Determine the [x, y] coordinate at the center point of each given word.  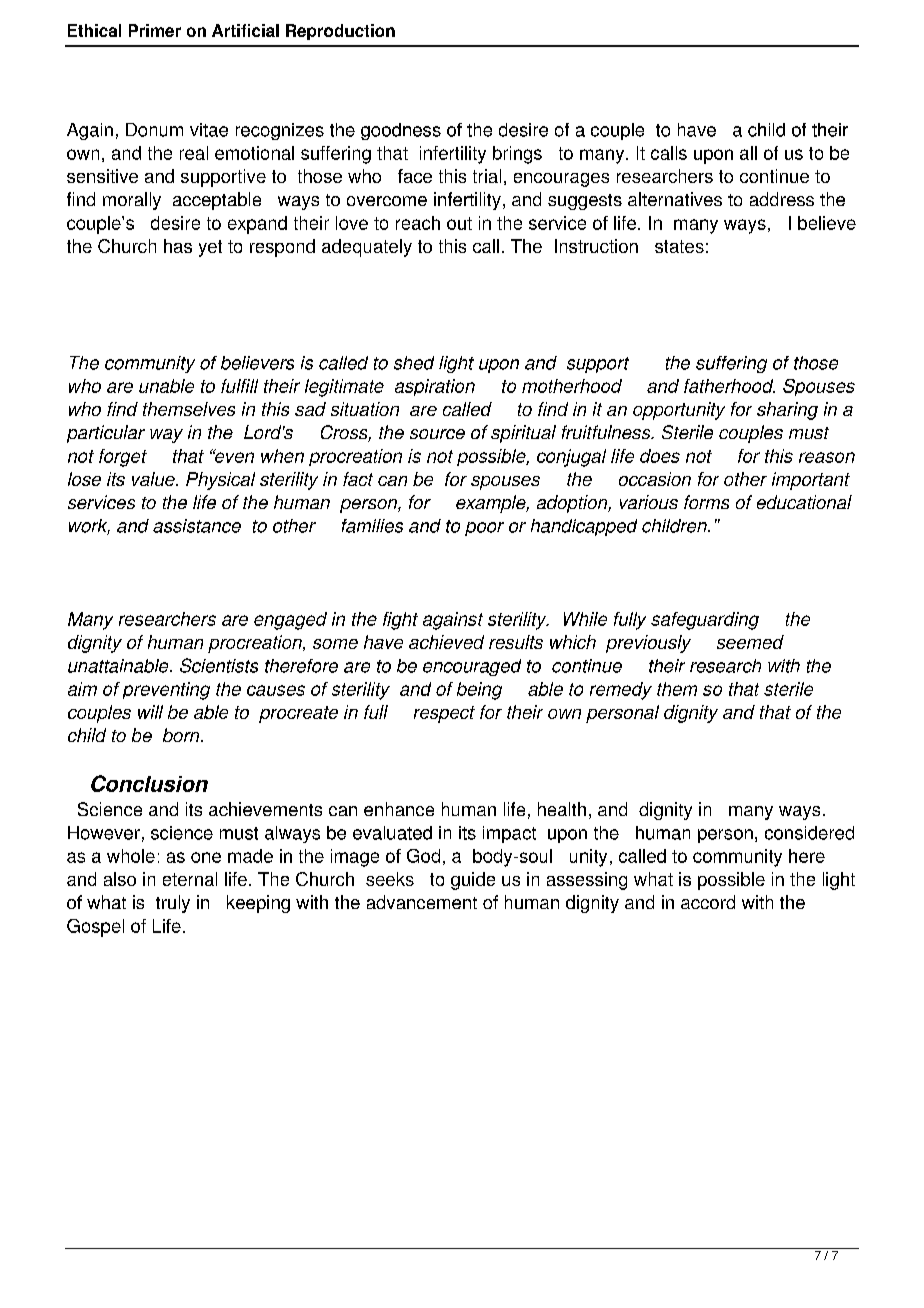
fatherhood [729, 386]
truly [173, 904]
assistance [197, 526]
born [182, 735]
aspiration [435, 387]
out [459, 223]
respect [444, 714]
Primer [155, 30]
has [178, 246]
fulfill [239, 386]
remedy [621, 691]
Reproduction [340, 32]
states [679, 246]
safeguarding [705, 621]
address [782, 199]
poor [484, 529]
